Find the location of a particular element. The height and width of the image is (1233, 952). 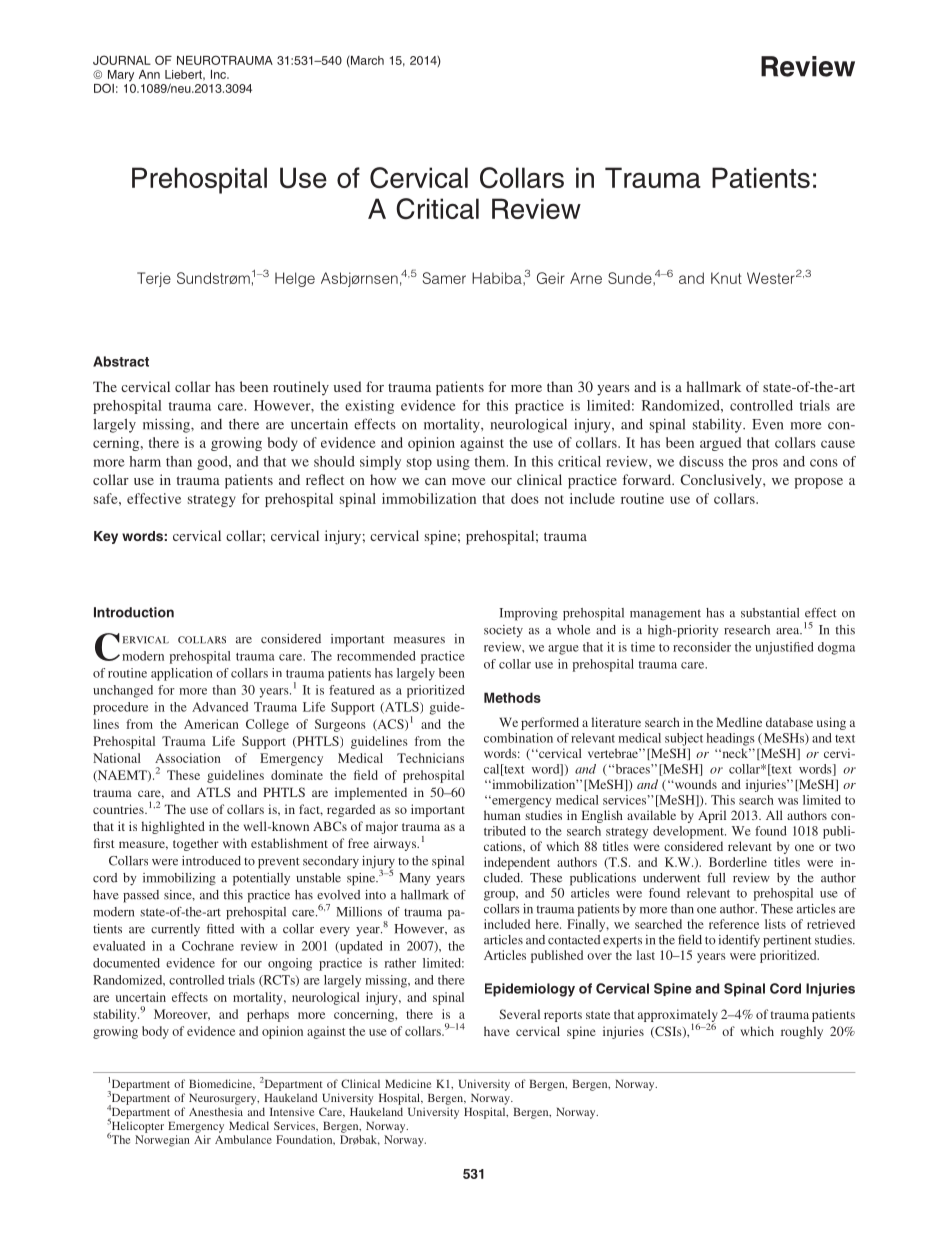

Ann is located at coordinates (149, 74).
